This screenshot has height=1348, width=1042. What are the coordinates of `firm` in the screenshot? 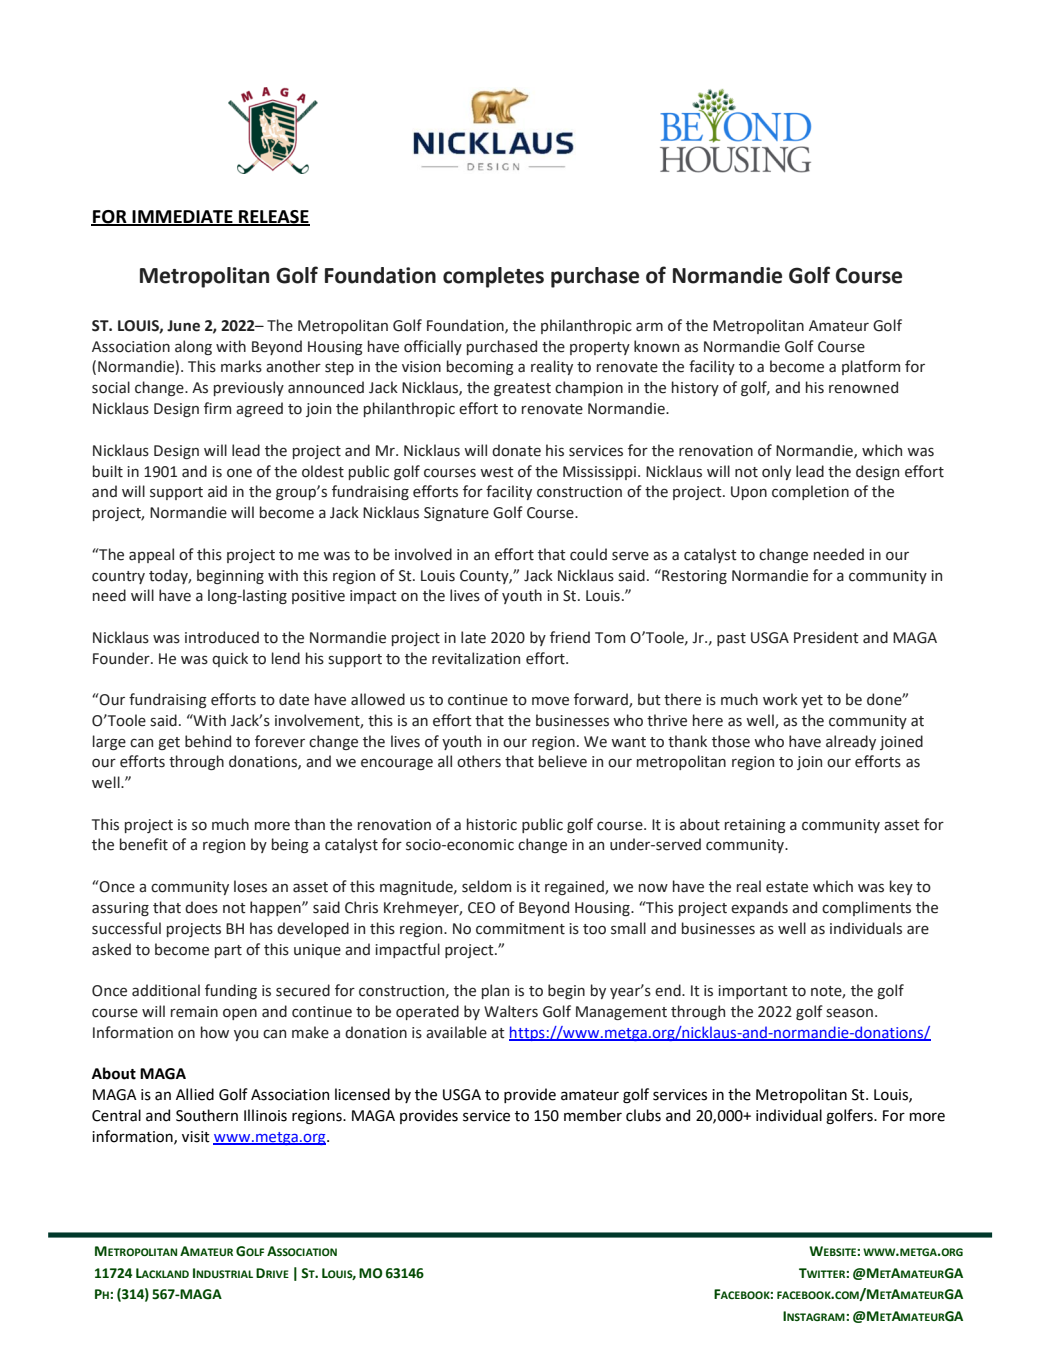 It's located at (217, 408).
